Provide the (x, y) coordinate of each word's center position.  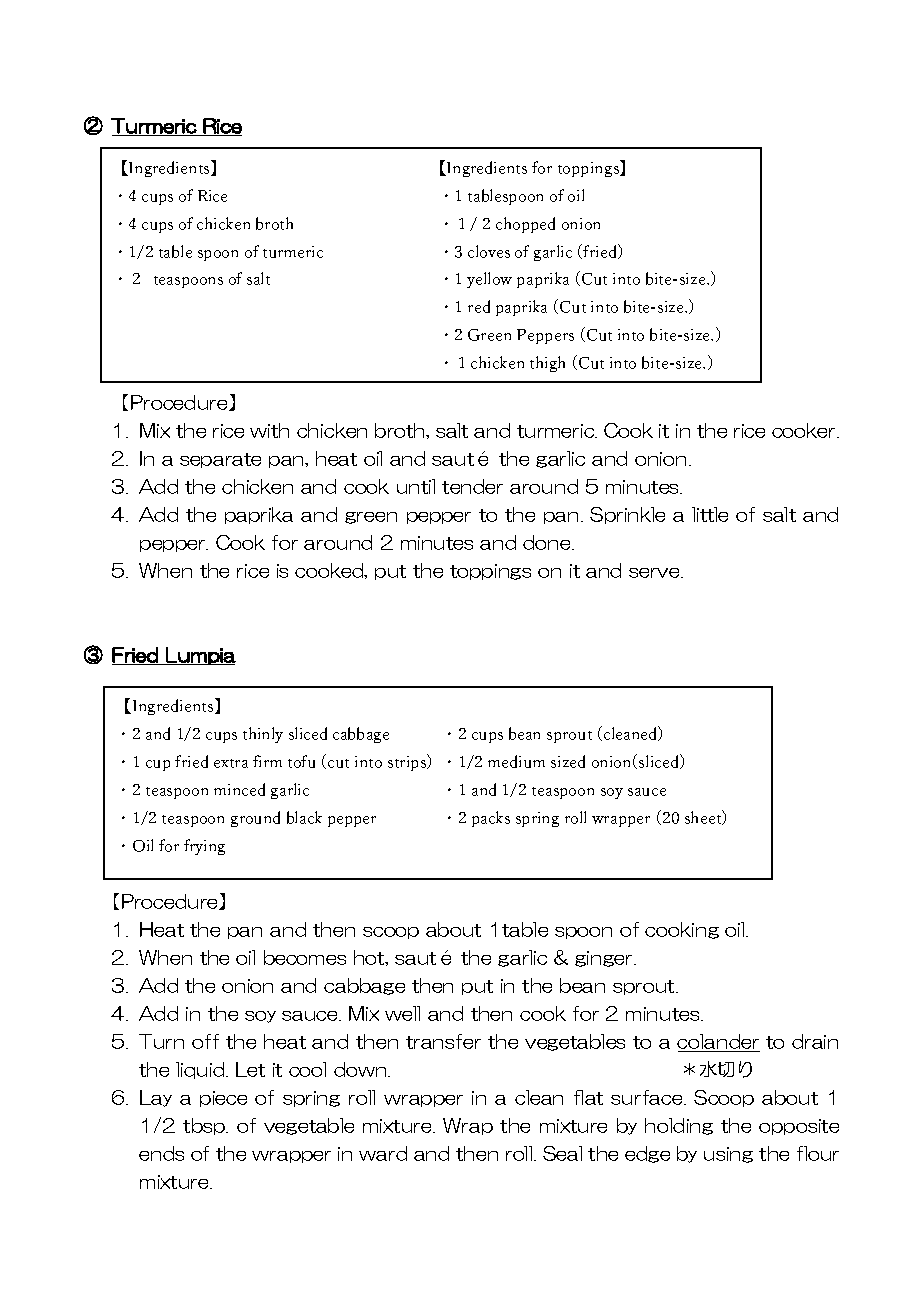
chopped (525, 225)
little (710, 514)
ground (255, 819)
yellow (489, 280)
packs (491, 819)
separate (220, 460)
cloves (489, 251)
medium (516, 761)
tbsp (205, 1126)
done (548, 542)
